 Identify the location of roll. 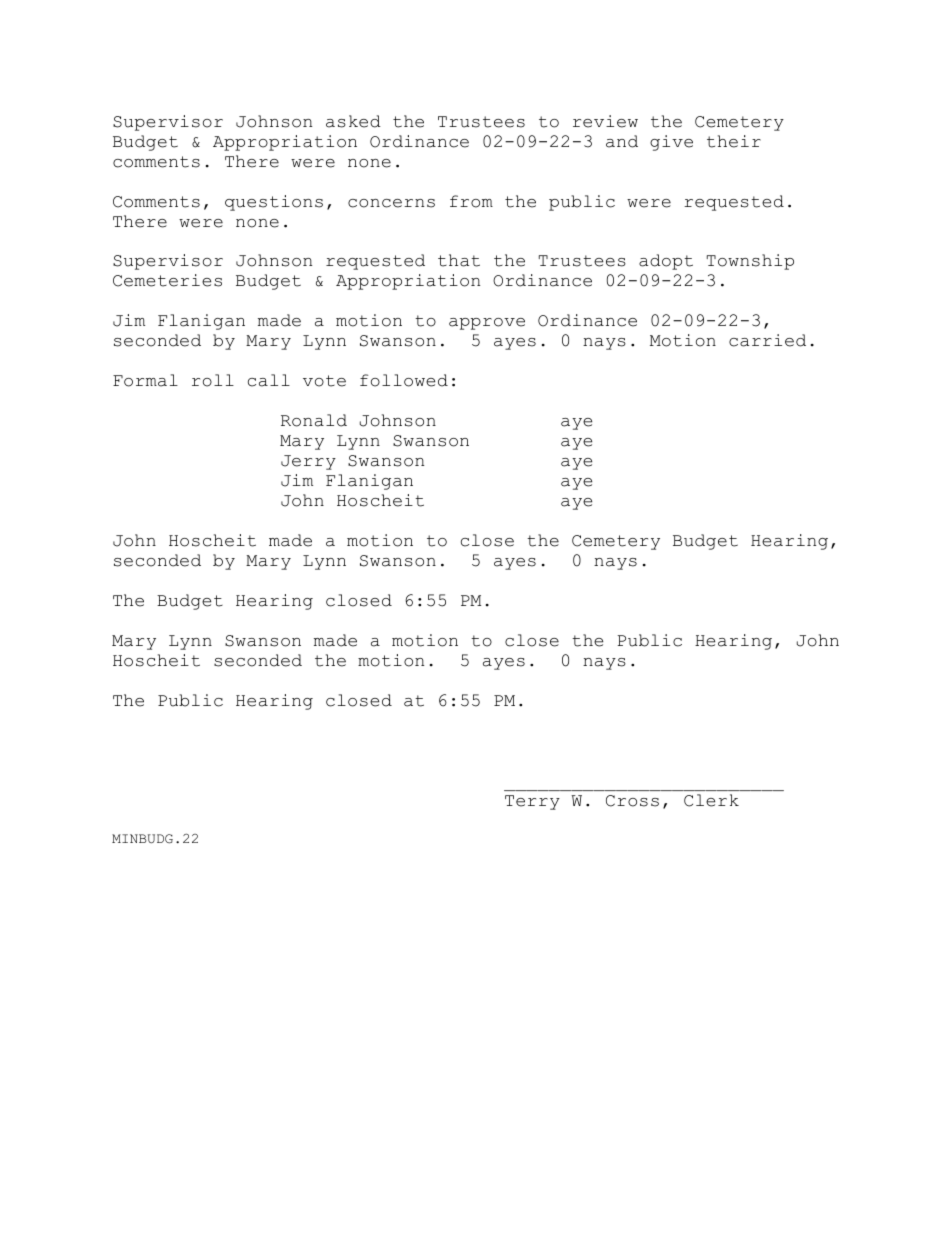
(213, 380).
